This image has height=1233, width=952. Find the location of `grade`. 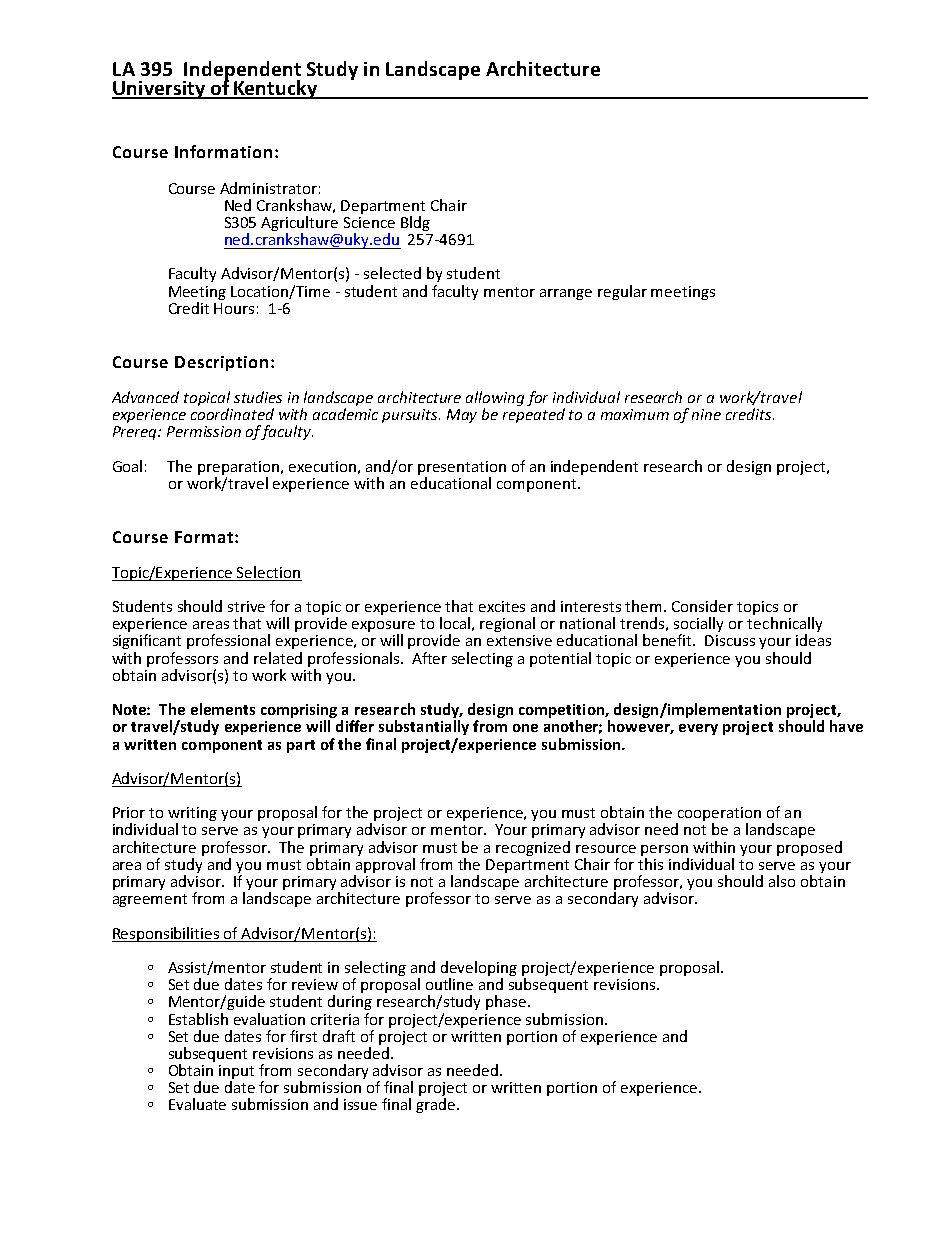

grade is located at coordinates (437, 1105).
